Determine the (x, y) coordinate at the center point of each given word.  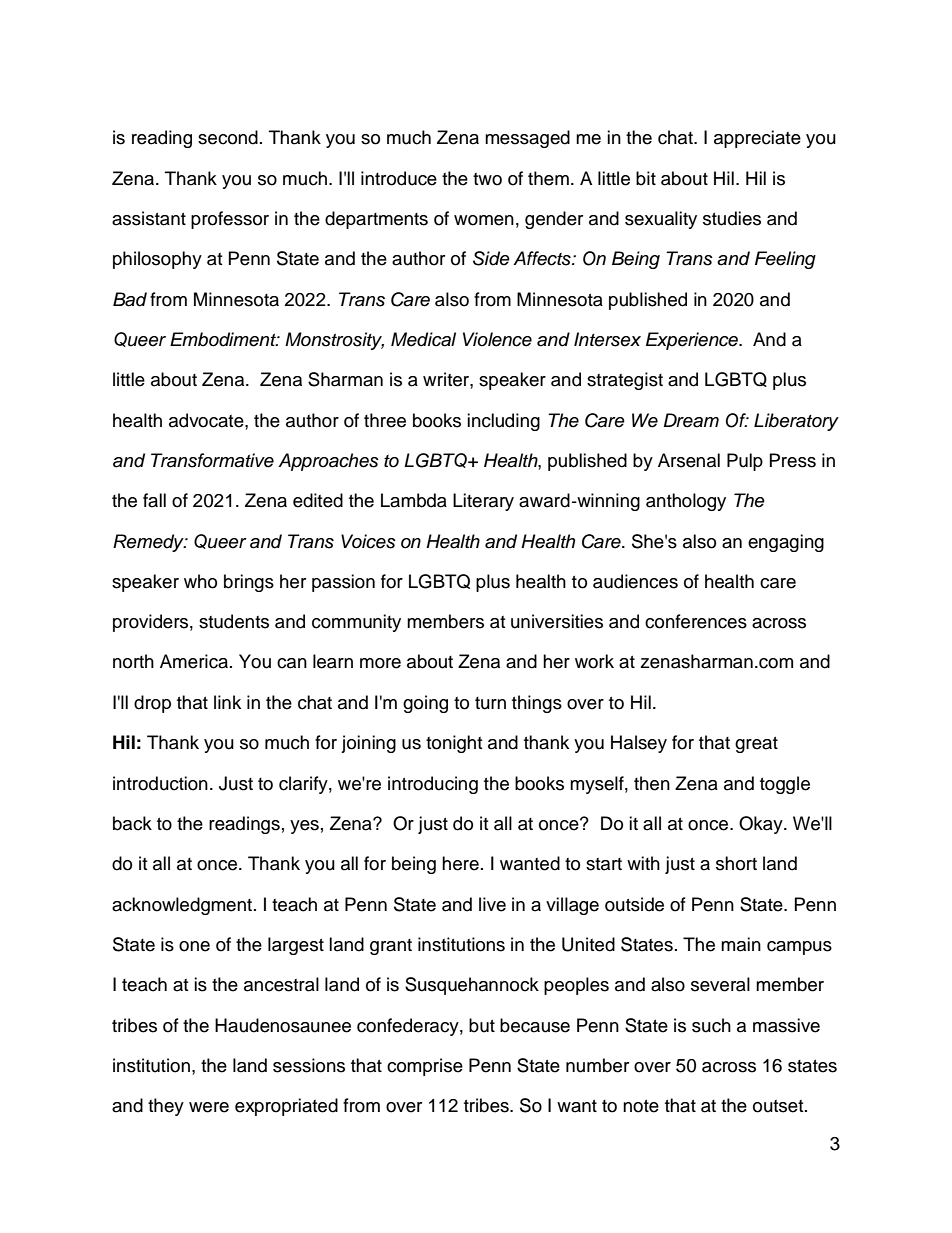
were (209, 1107)
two (487, 179)
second (228, 137)
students (234, 621)
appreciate (757, 139)
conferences (696, 621)
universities (557, 621)
